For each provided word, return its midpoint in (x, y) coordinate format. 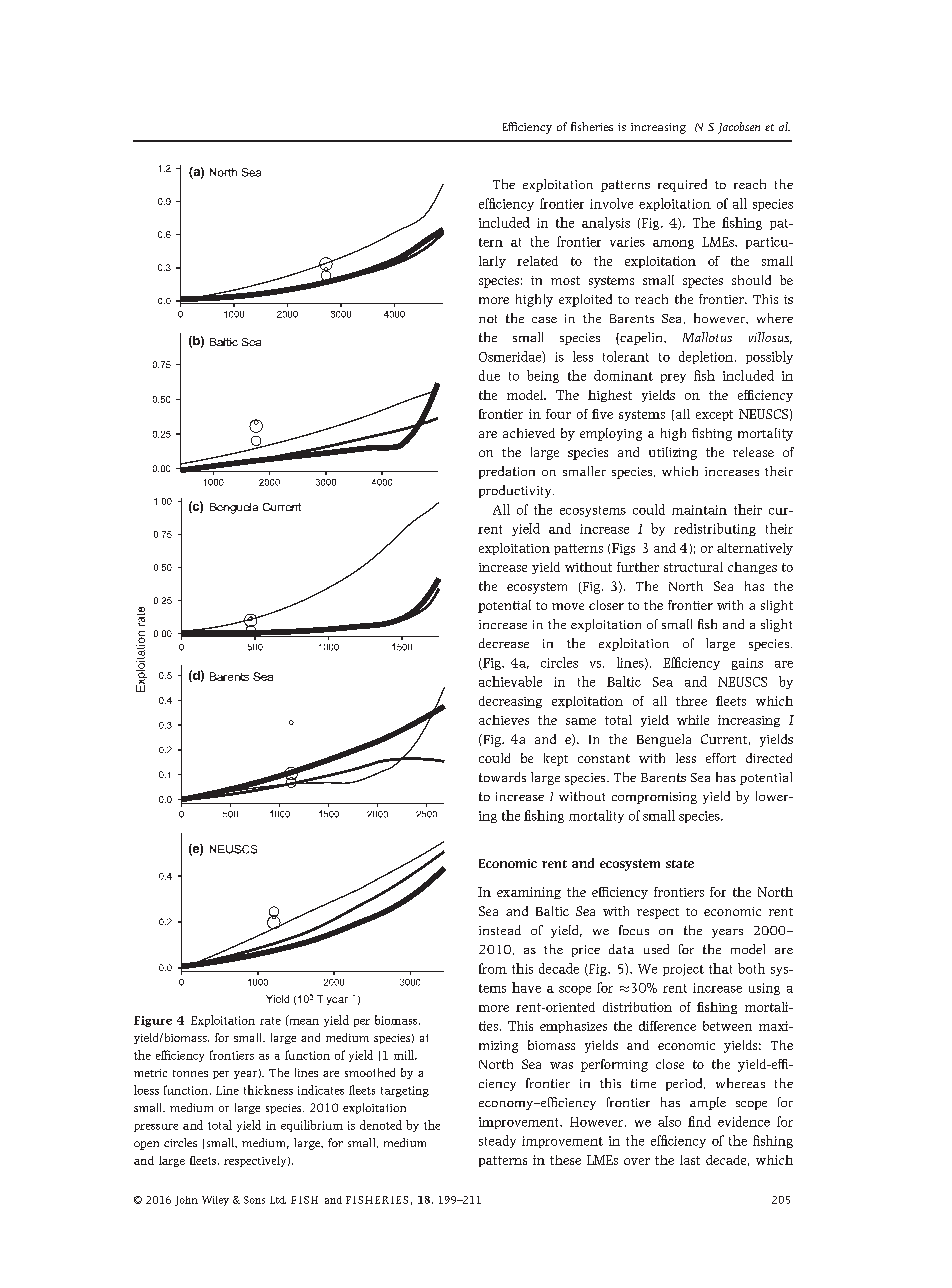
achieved (529, 433)
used (656, 949)
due (489, 375)
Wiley (215, 1201)
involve (611, 203)
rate (270, 1021)
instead (500, 930)
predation (507, 472)
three (691, 701)
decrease (504, 643)
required (682, 185)
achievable (510, 681)
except (714, 415)
